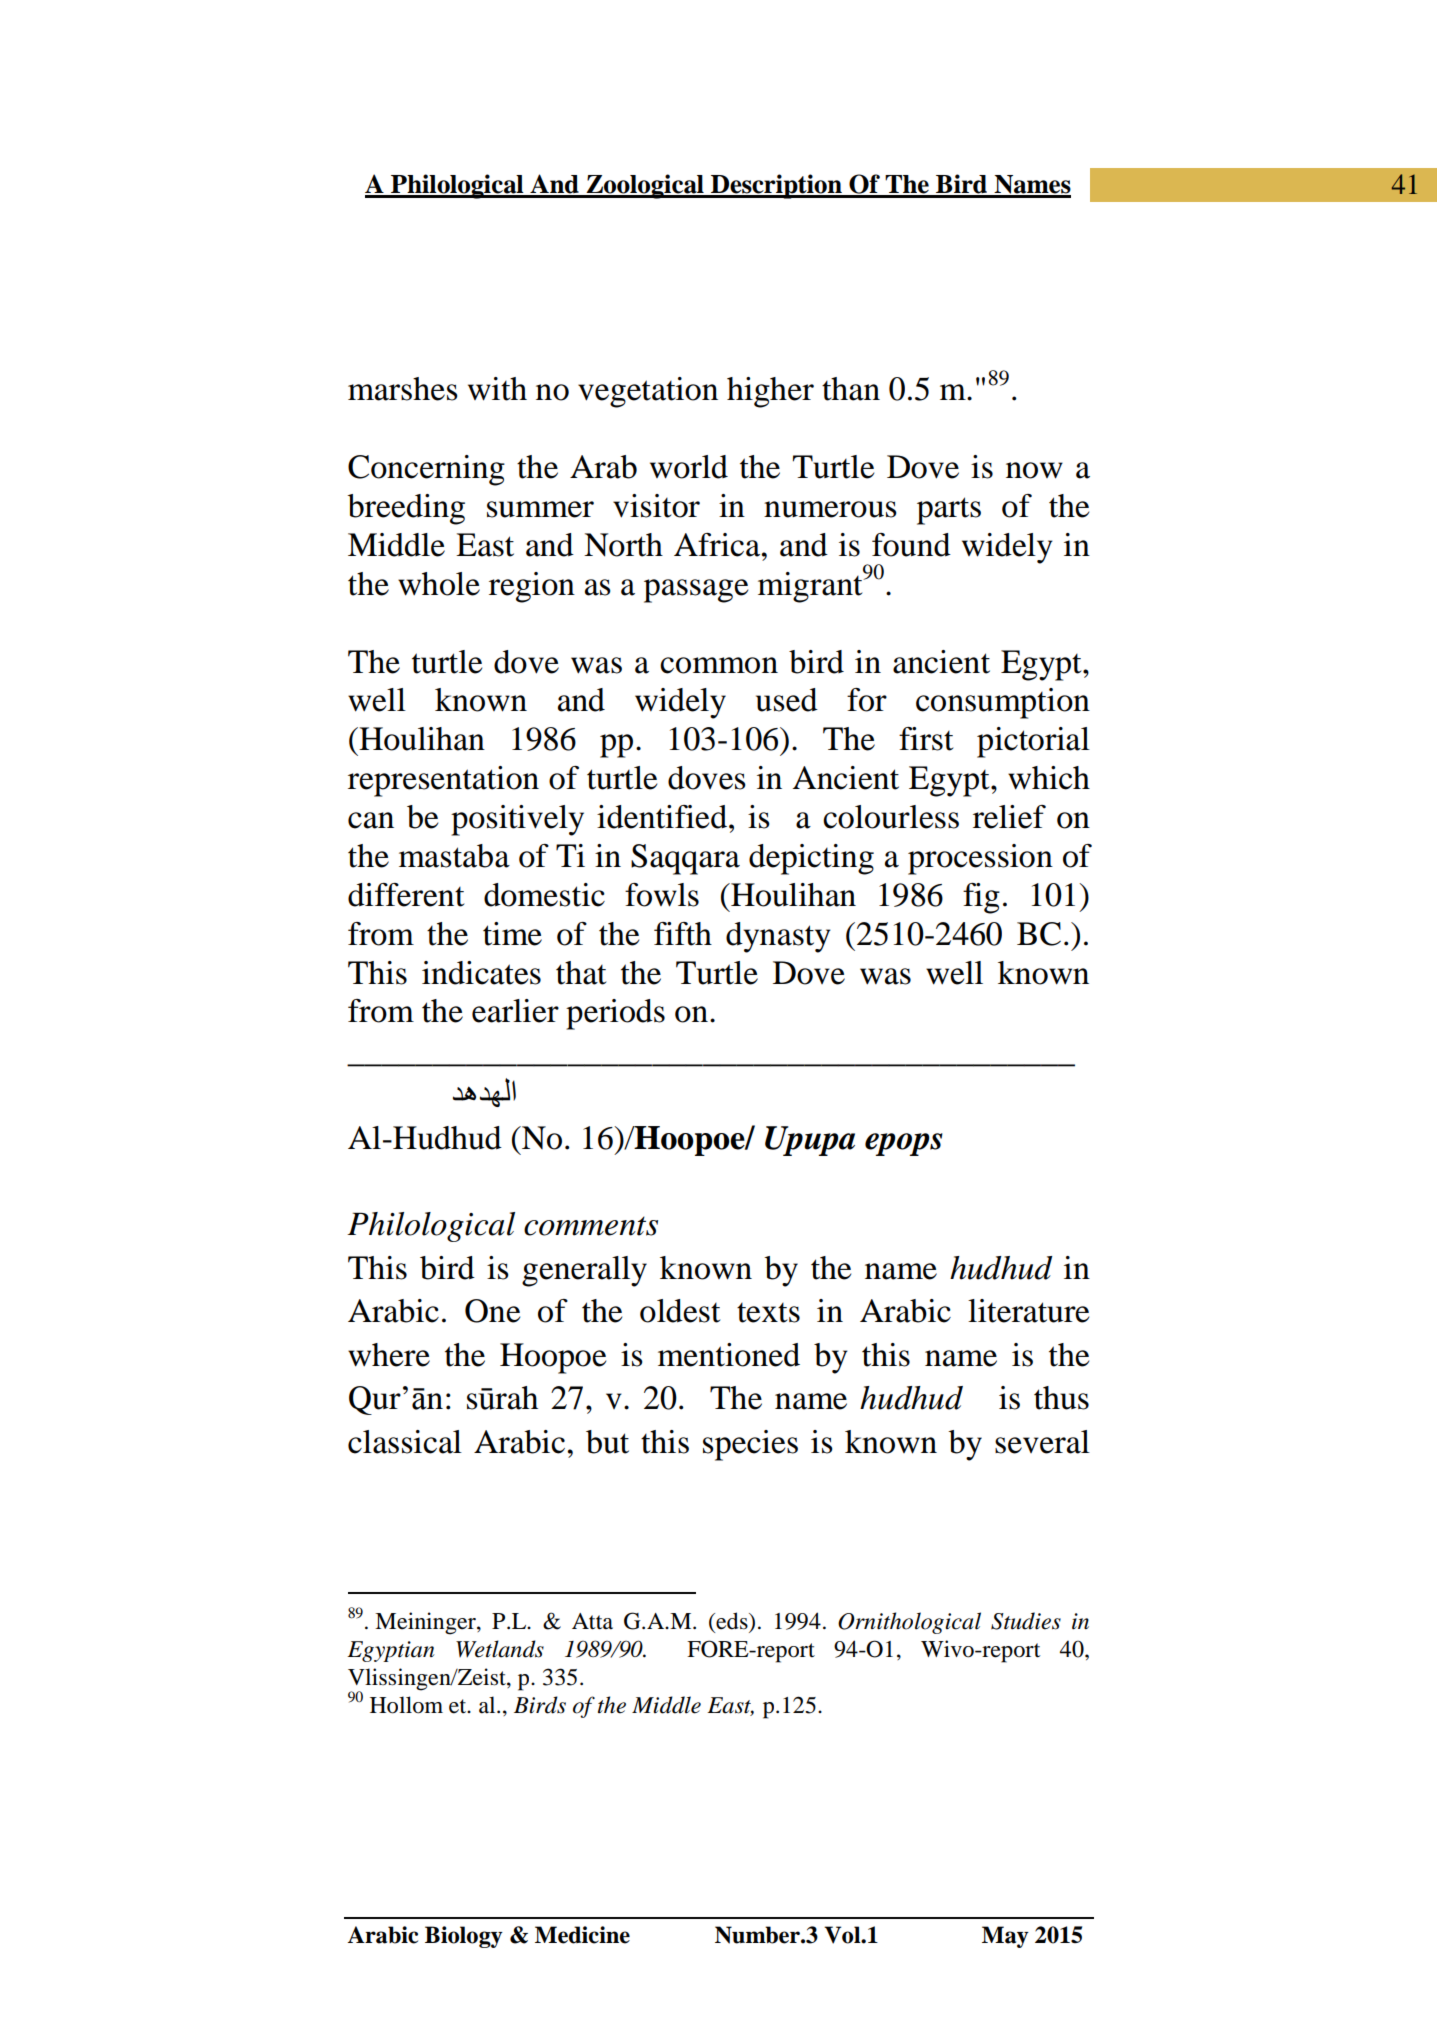 This document has width=1437, height=2034. I want to click on literature, so click(1028, 1311).
